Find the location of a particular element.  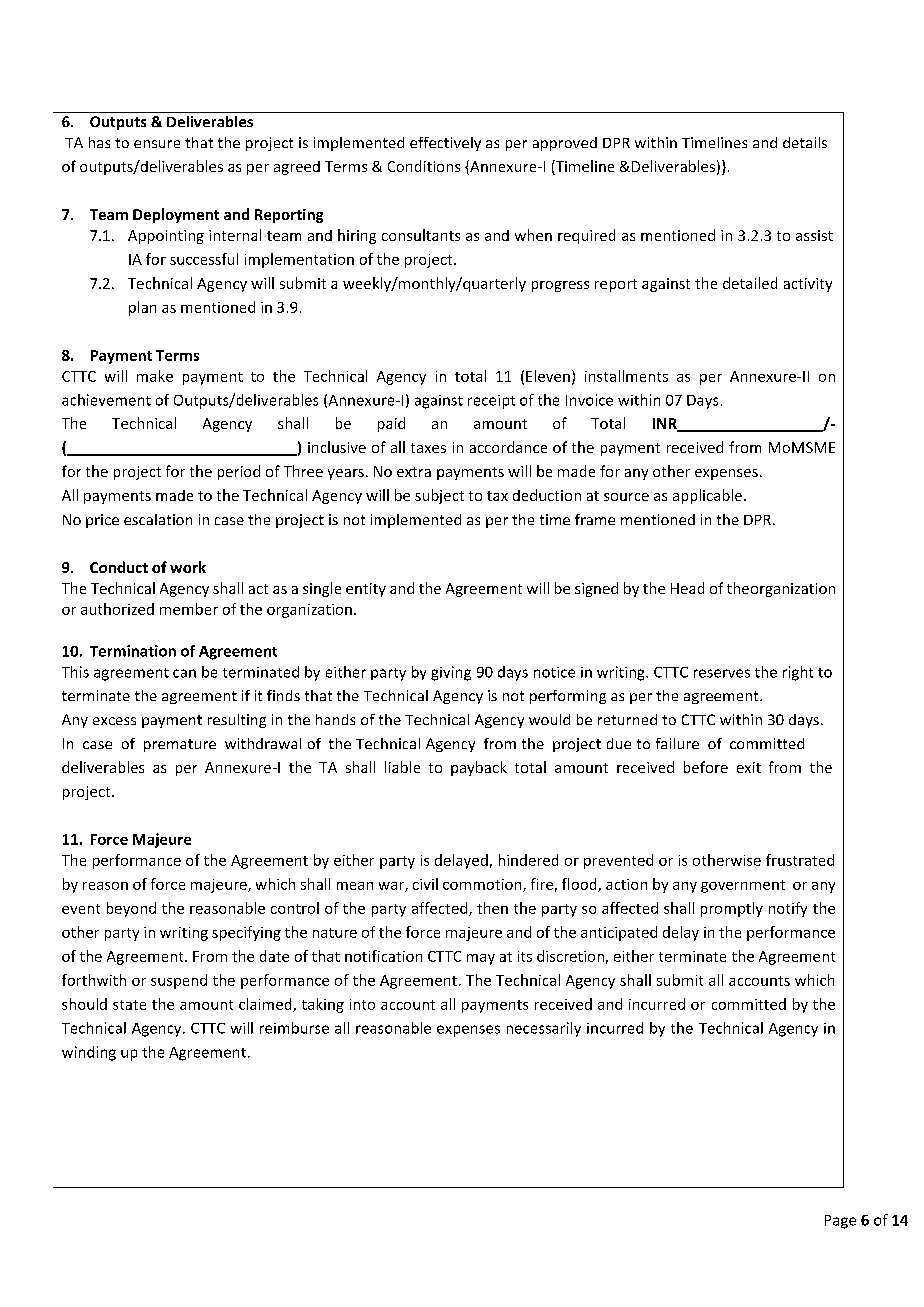

may is located at coordinates (481, 959).
